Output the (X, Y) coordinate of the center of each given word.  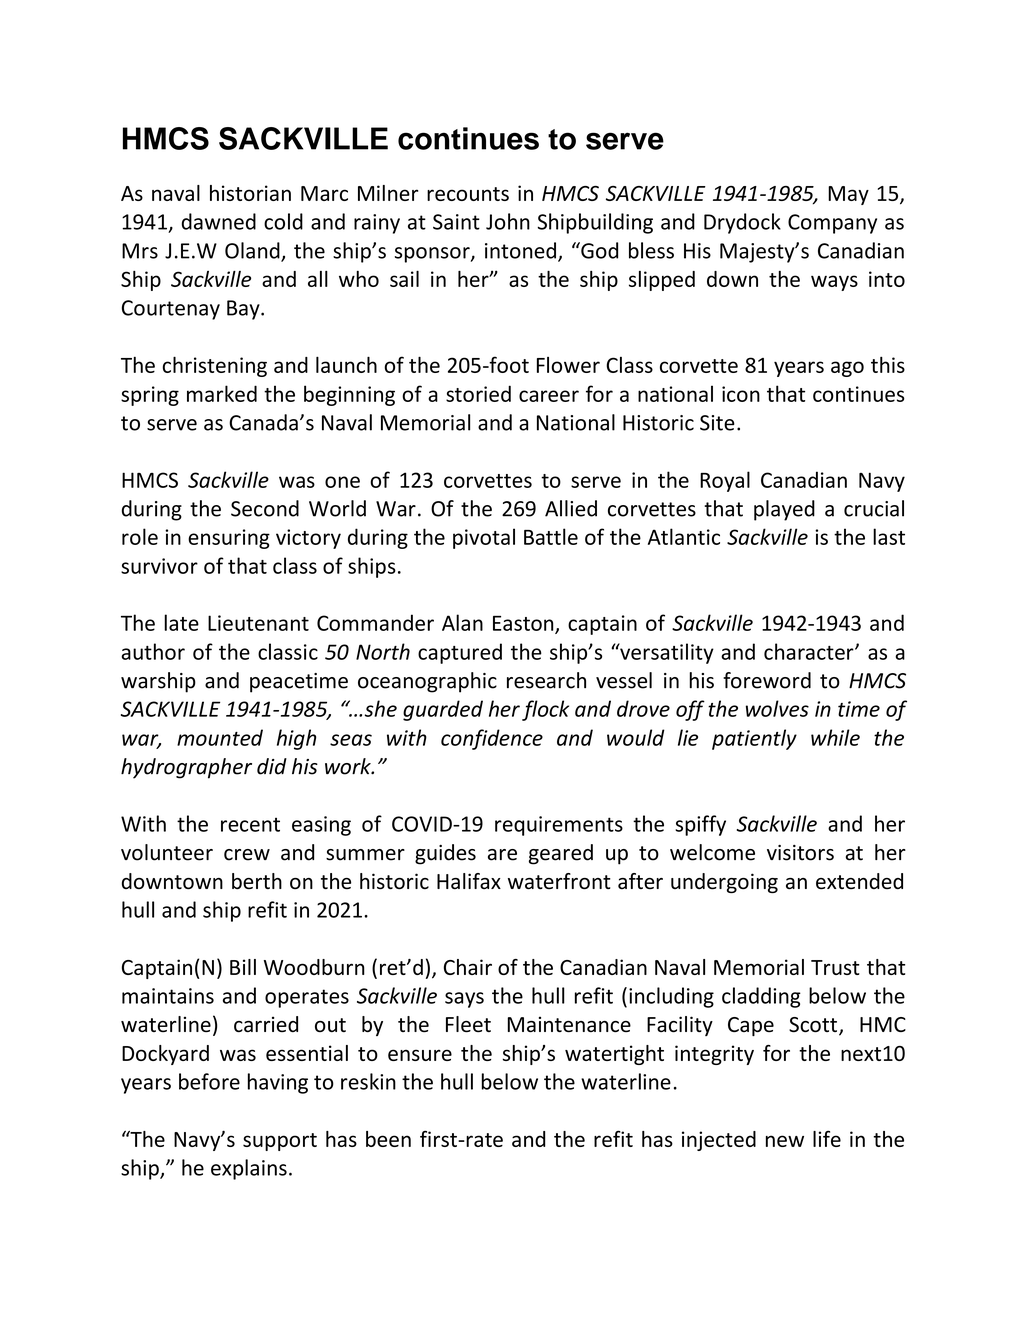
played (784, 510)
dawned (219, 221)
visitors (800, 853)
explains (249, 1169)
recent (250, 825)
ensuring (229, 539)
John (508, 221)
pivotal (484, 538)
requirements (559, 826)
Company (832, 224)
